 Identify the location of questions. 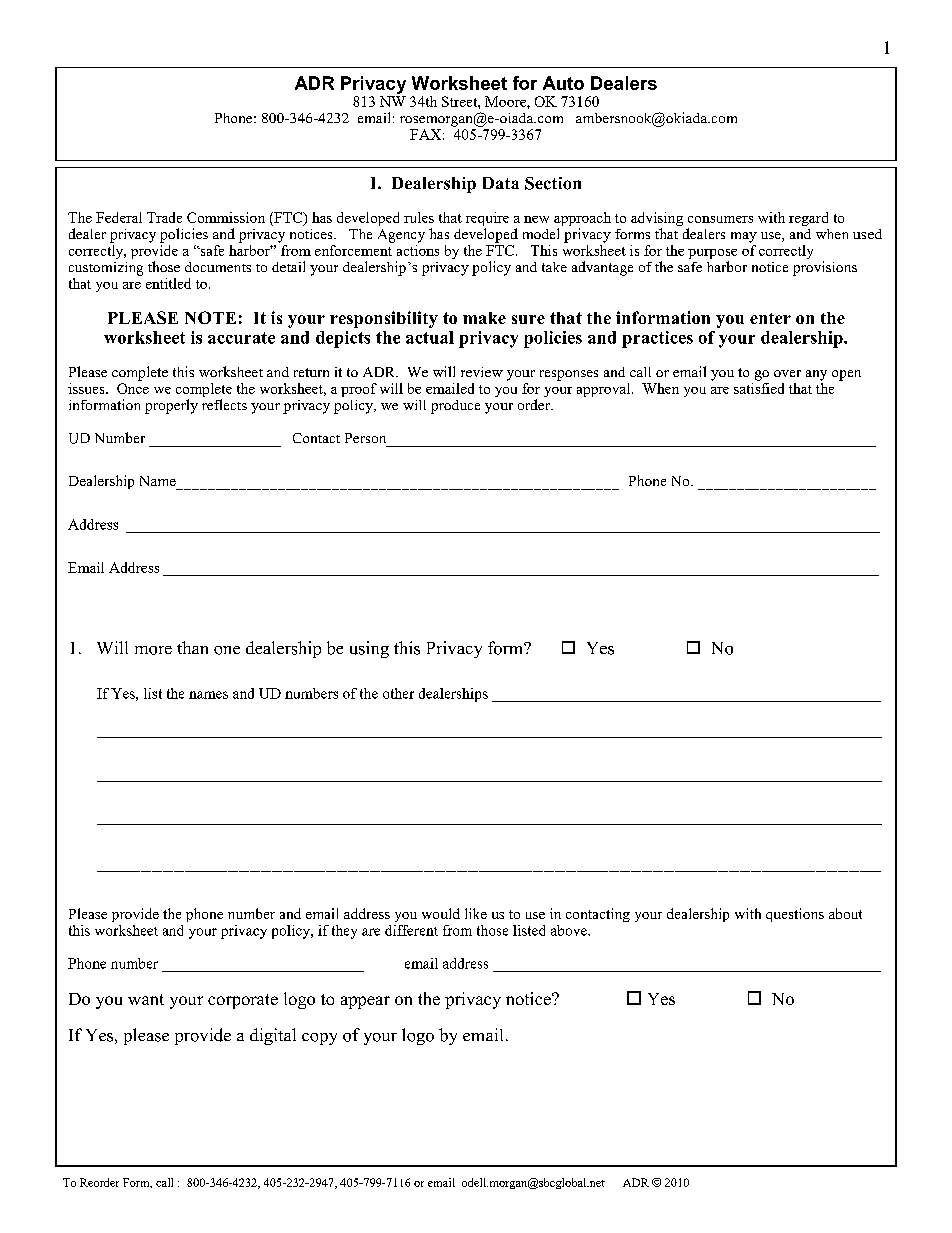
(795, 915).
